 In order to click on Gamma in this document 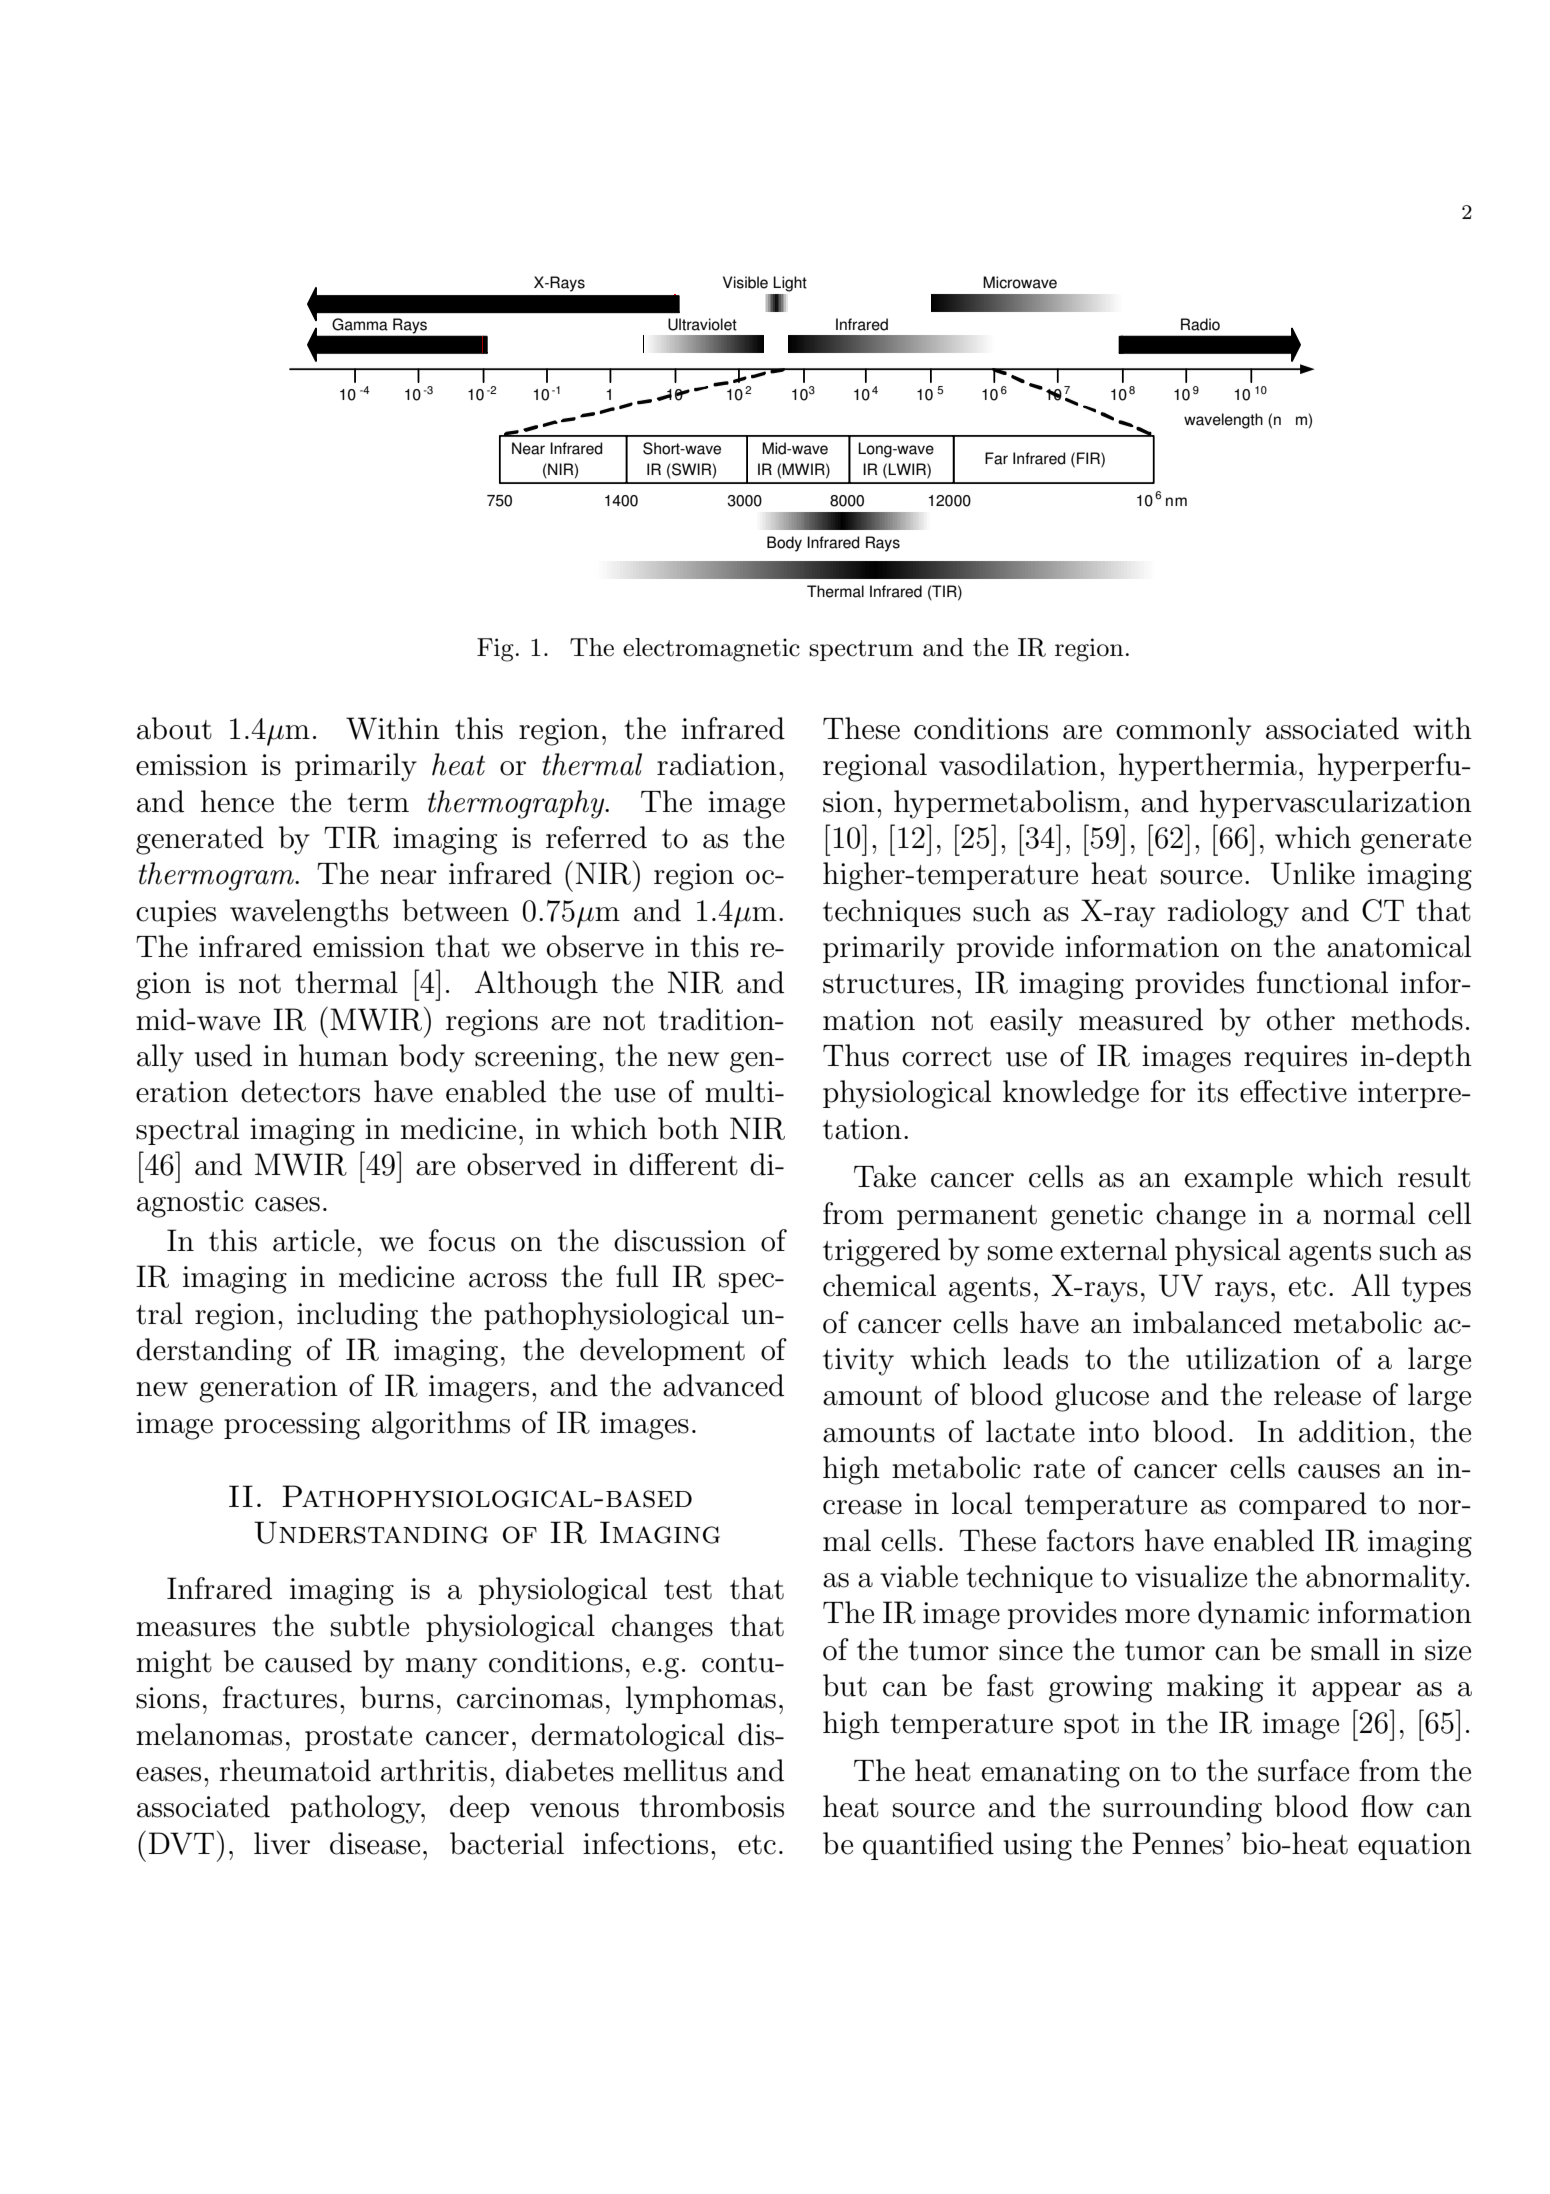, I will do `click(360, 324)`.
